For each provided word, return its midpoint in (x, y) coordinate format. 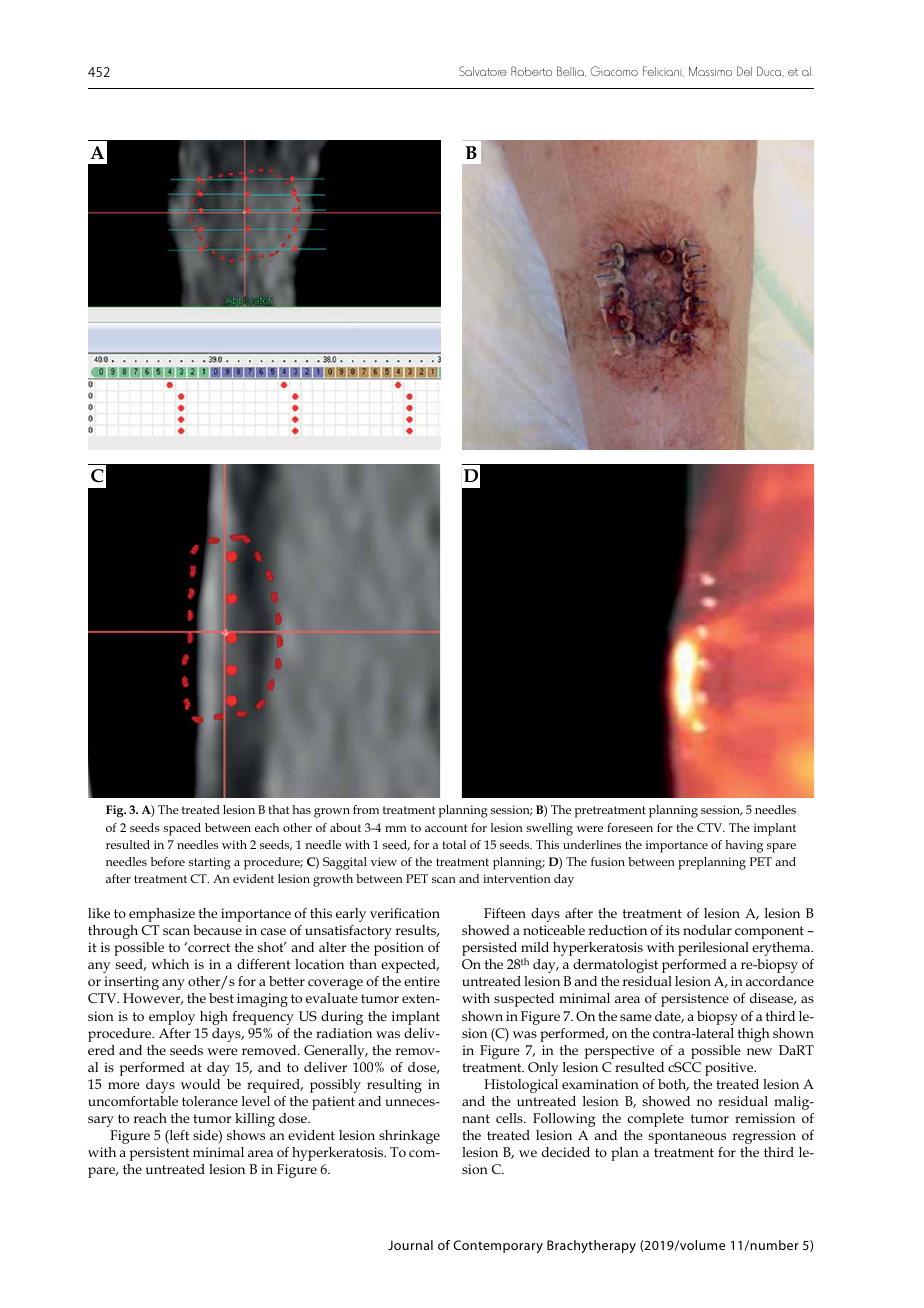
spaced (182, 829)
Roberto (531, 71)
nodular (707, 930)
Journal (410, 1245)
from (366, 809)
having (744, 846)
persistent (160, 1154)
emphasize (162, 915)
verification (405, 913)
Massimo (710, 71)
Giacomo (614, 71)
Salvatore (483, 71)
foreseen (630, 827)
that (278, 809)
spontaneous (687, 1137)
